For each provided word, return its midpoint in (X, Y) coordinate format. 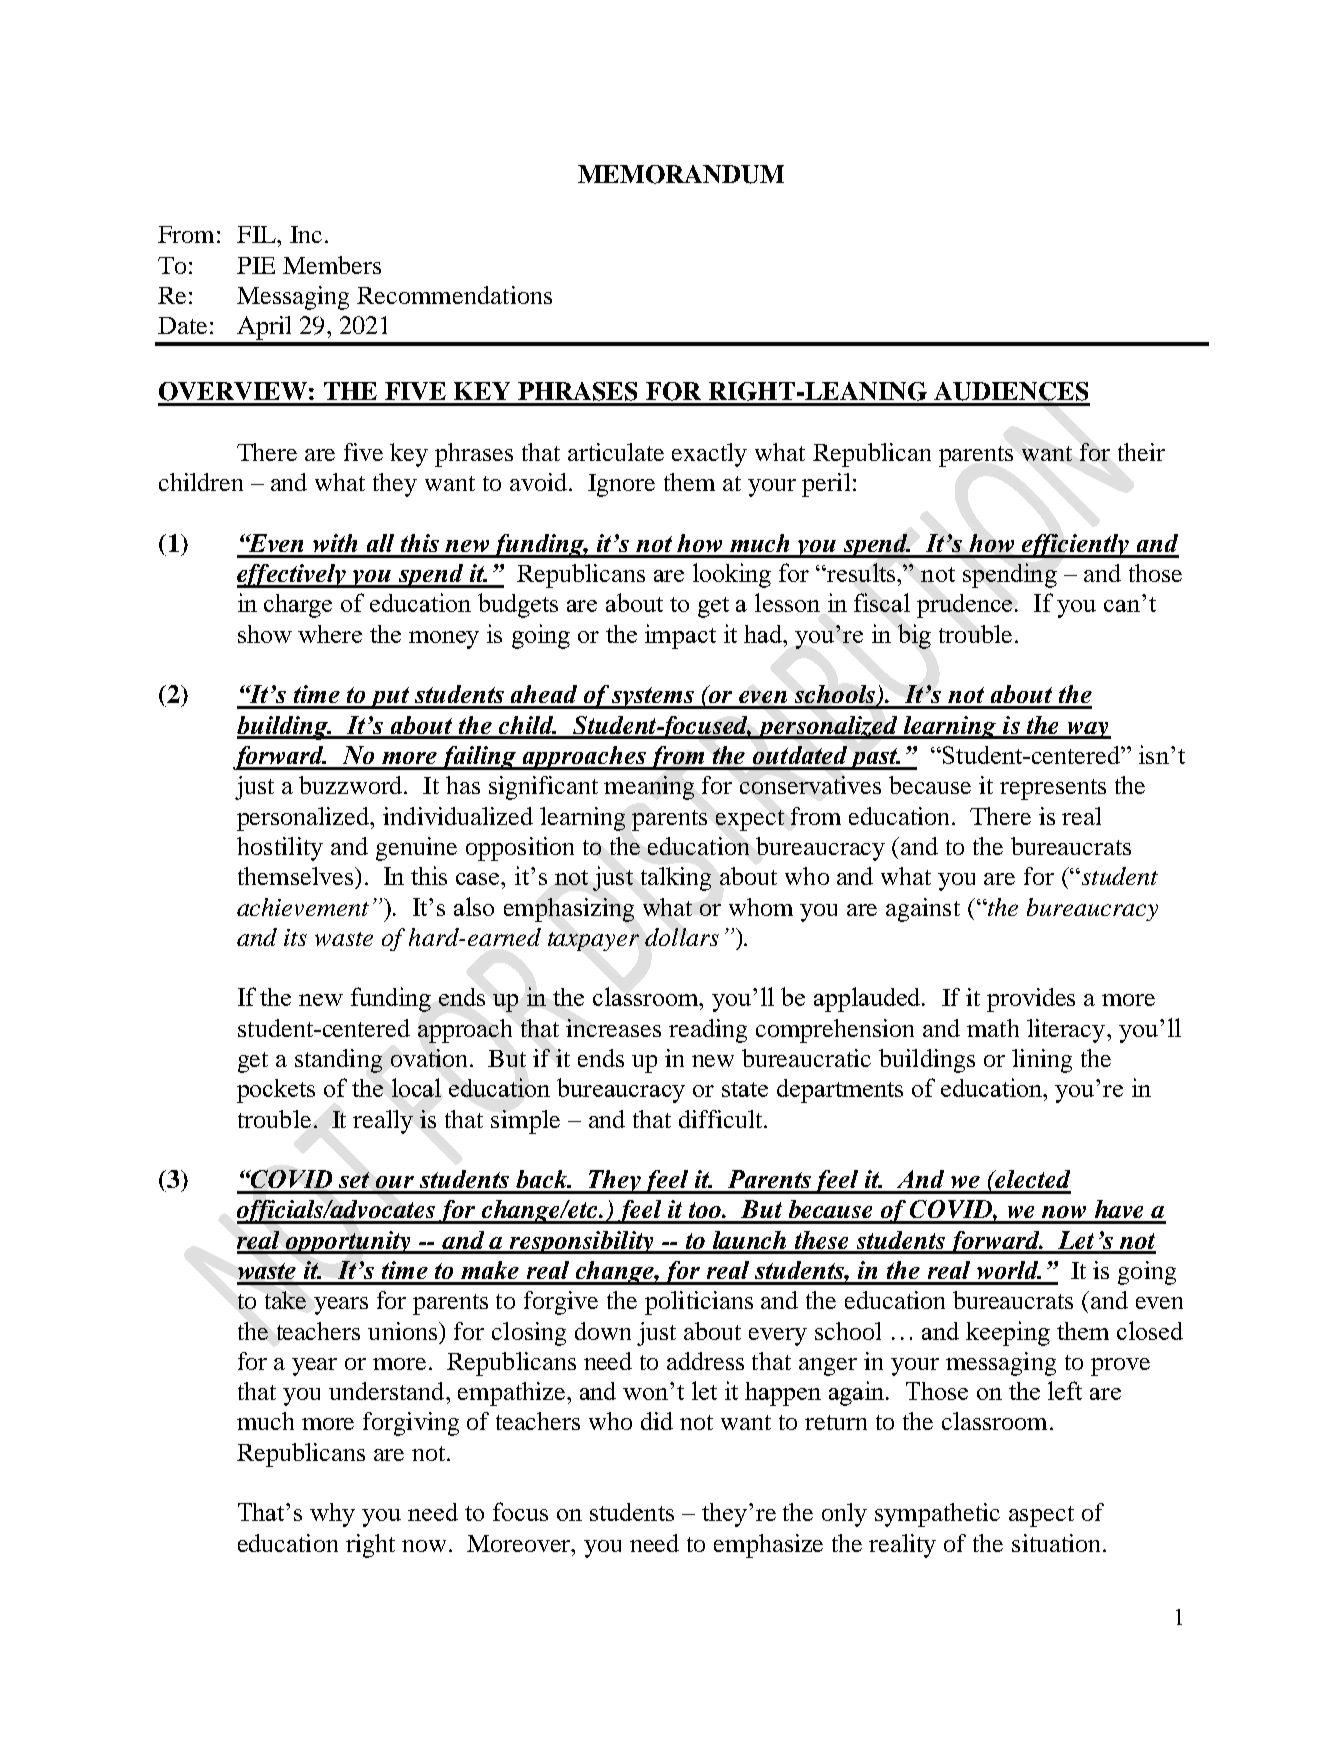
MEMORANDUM (681, 174)
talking (676, 879)
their (1141, 452)
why (332, 1515)
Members (332, 265)
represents (1053, 789)
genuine (416, 849)
